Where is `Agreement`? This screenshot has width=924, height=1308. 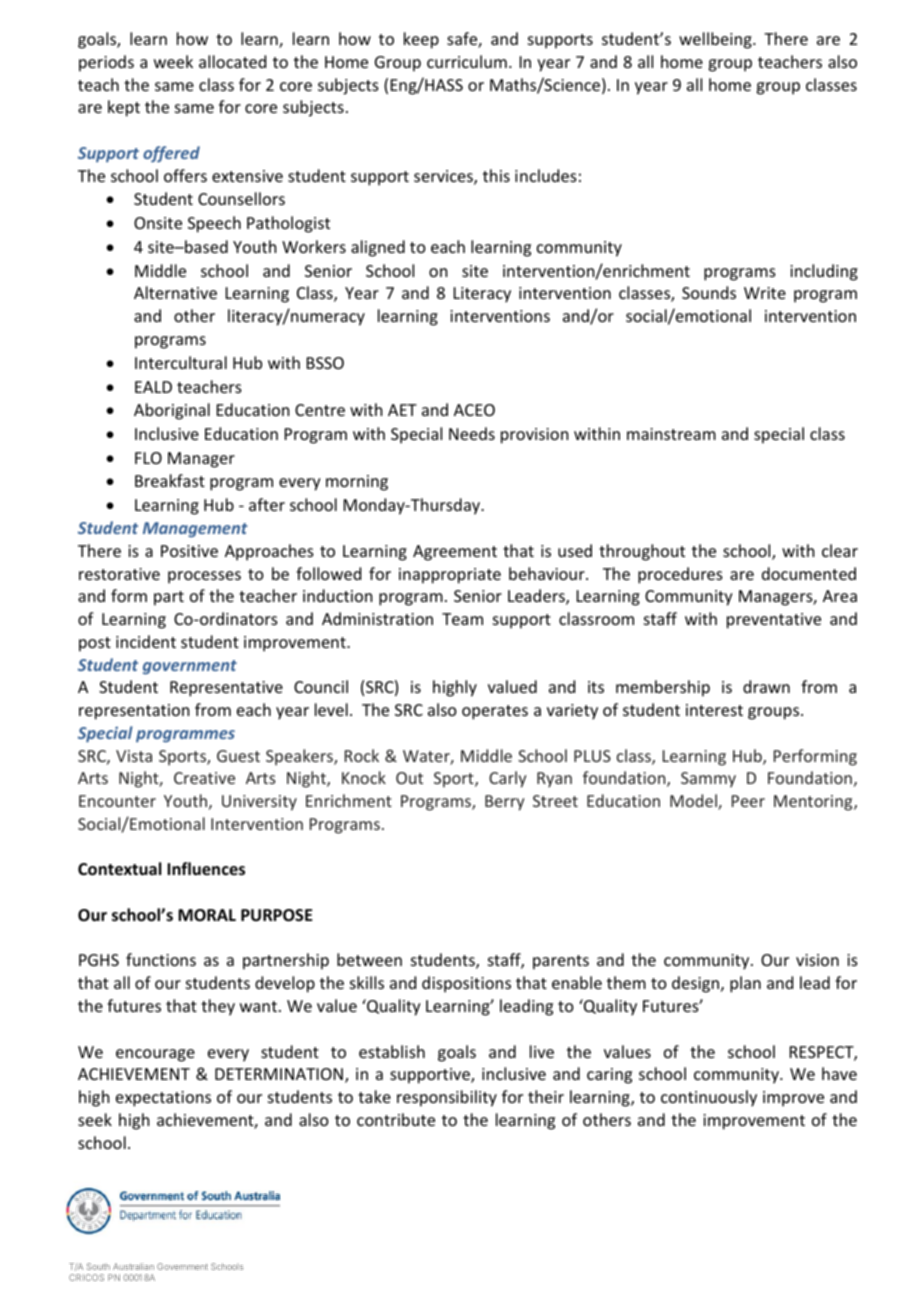
Agreement is located at coordinates (455, 553).
